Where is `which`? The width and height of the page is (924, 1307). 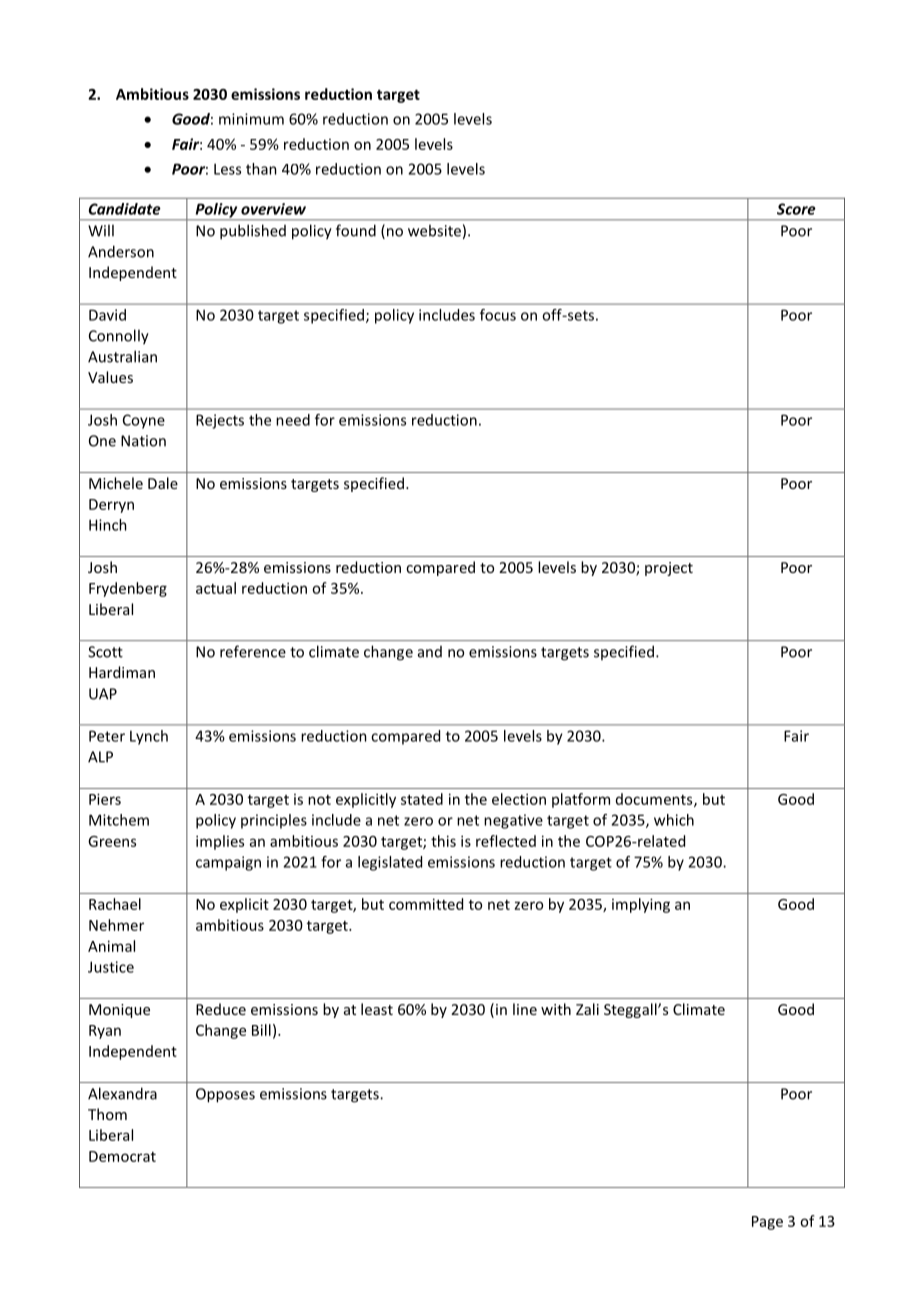
which is located at coordinates (674, 820).
